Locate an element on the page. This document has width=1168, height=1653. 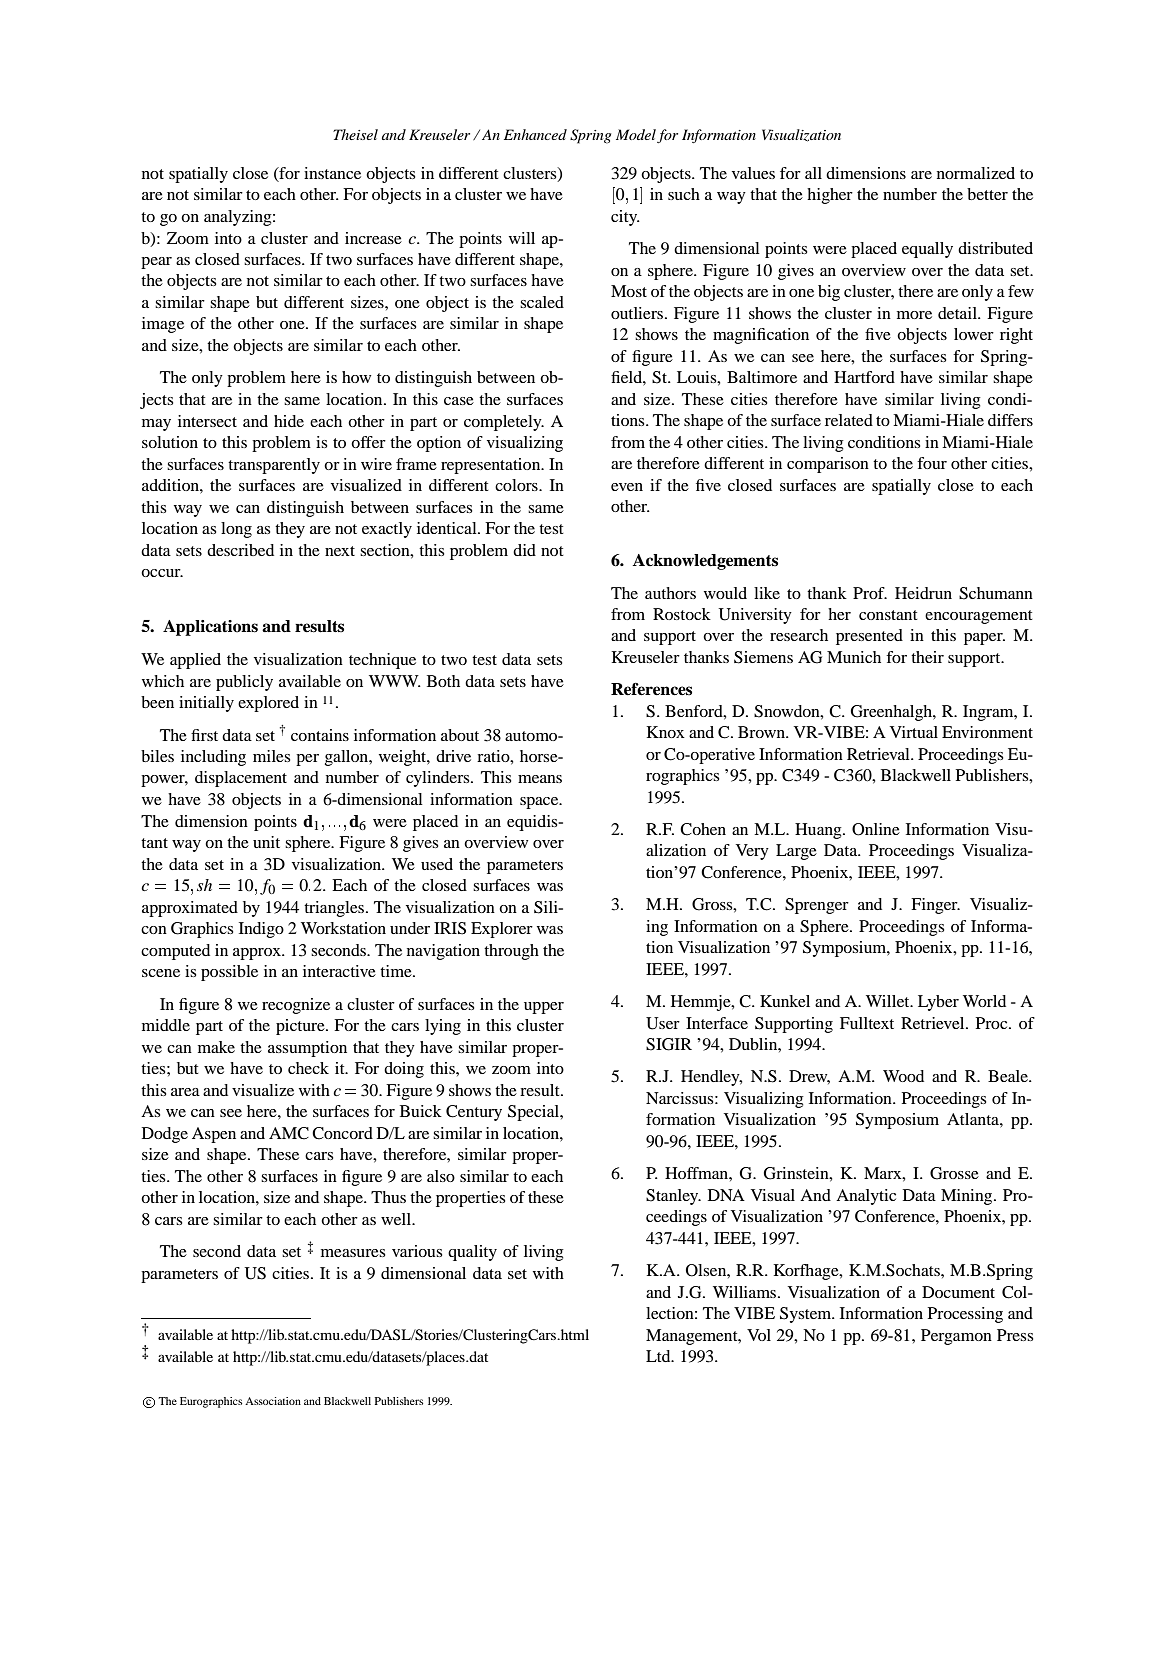
Finger is located at coordinates (935, 906).
